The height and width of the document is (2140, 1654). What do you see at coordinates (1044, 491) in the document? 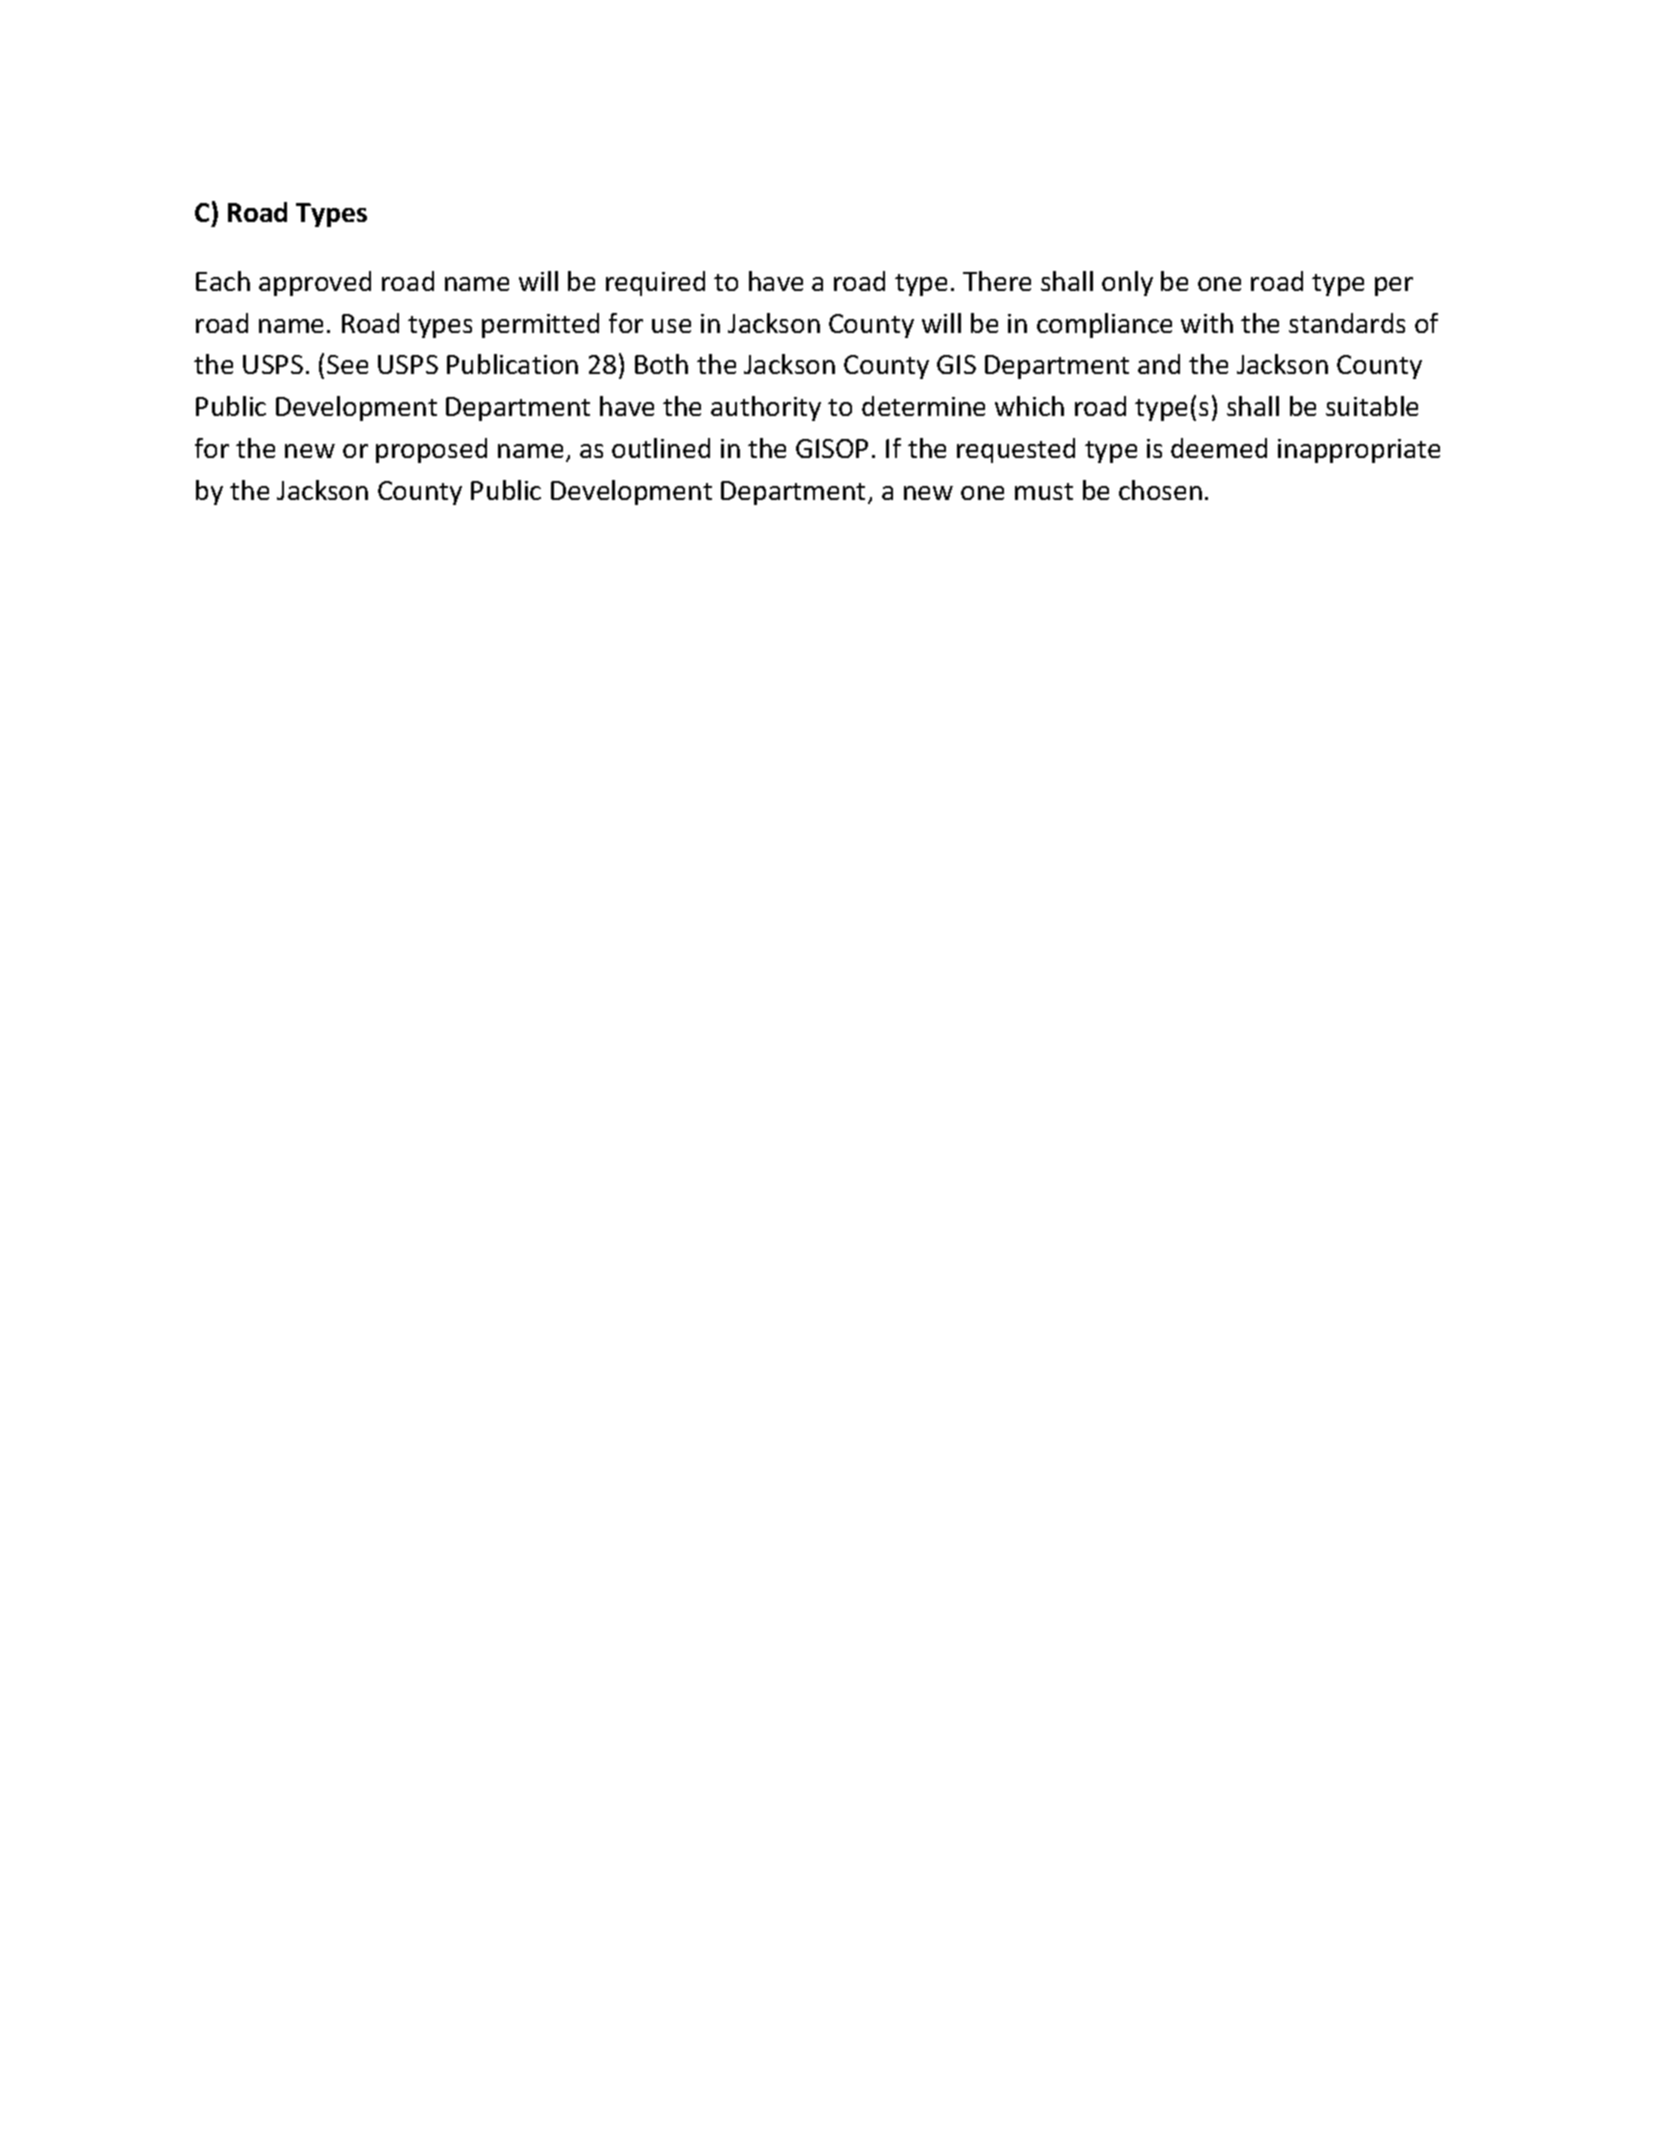
I see `must` at bounding box center [1044, 491].
